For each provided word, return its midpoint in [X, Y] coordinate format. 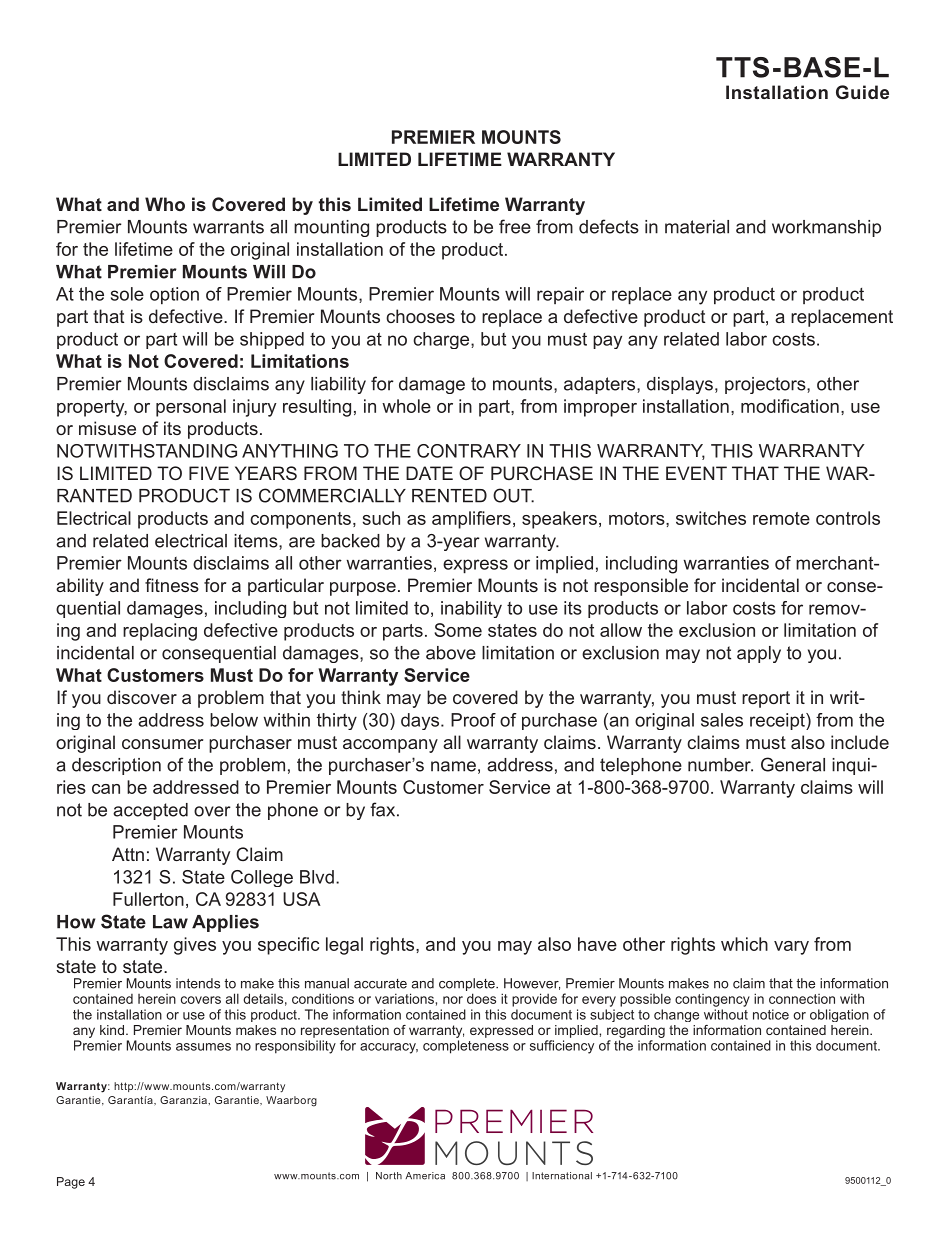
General [793, 764]
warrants [228, 227]
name [453, 766]
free [515, 226]
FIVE [209, 473]
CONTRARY [469, 451]
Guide [862, 92]
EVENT [696, 473]
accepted [150, 811]
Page [71, 1183]
